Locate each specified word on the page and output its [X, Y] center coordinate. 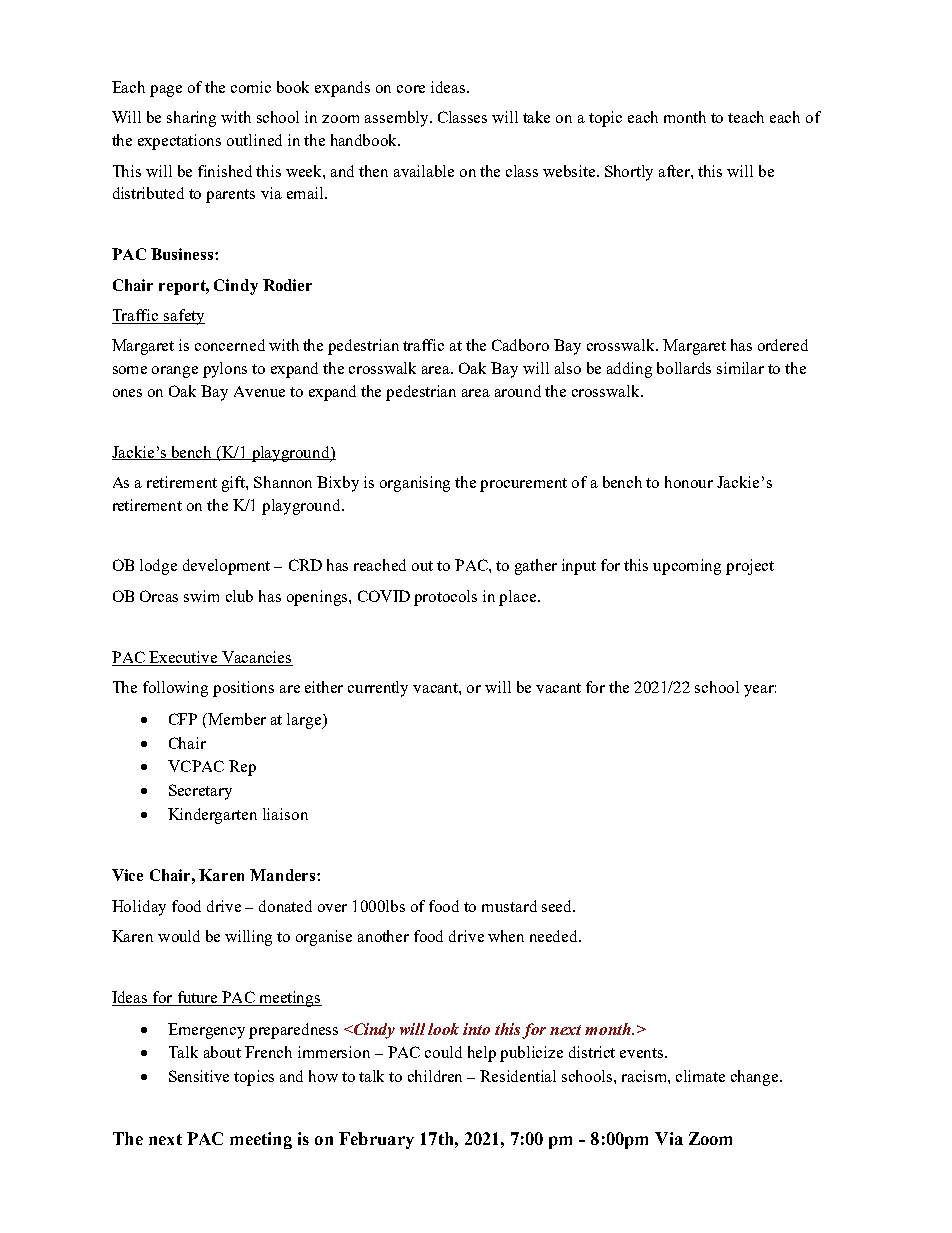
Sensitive [199, 1076]
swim [201, 596]
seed [558, 906]
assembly [398, 119]
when [506, 936]
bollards [684, 368]
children [435, 1076]
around [518, 391]
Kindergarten [212, 816]
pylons [225, 370]
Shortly [629, 173]
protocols [445, 598]
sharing [191, 119]
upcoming [687, 567]
